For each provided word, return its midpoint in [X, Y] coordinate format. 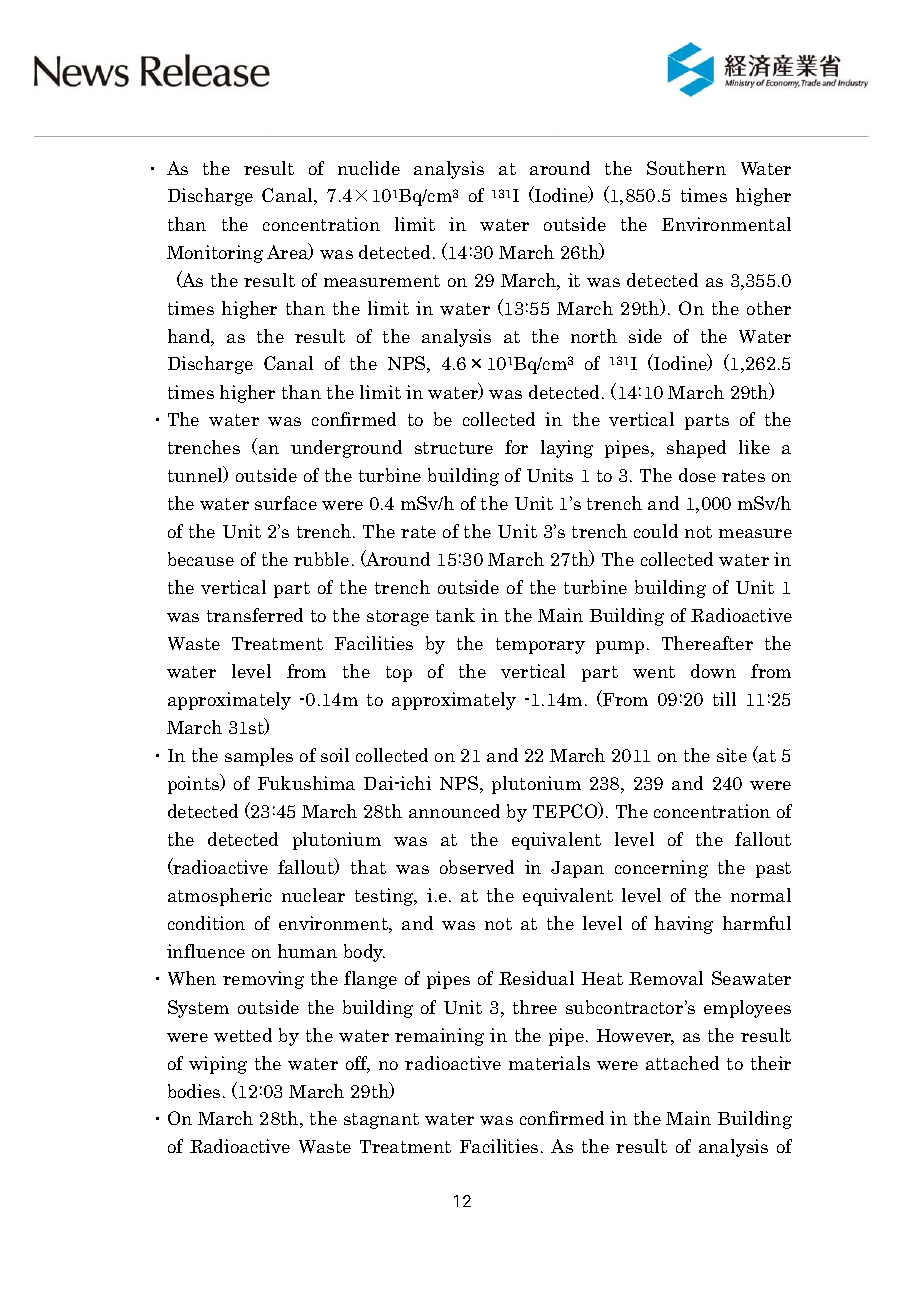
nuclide [369, 168]
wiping [218, 1065]
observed [477, 867]
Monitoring [215, 254]
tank [455, 615]
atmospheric [220, 897]
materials [549, 1063]
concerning [661, 869]
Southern [686, 168]
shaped [696, 449]
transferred [255, 615]
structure [454, 448]
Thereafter [707, 643]
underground [346, 449]
